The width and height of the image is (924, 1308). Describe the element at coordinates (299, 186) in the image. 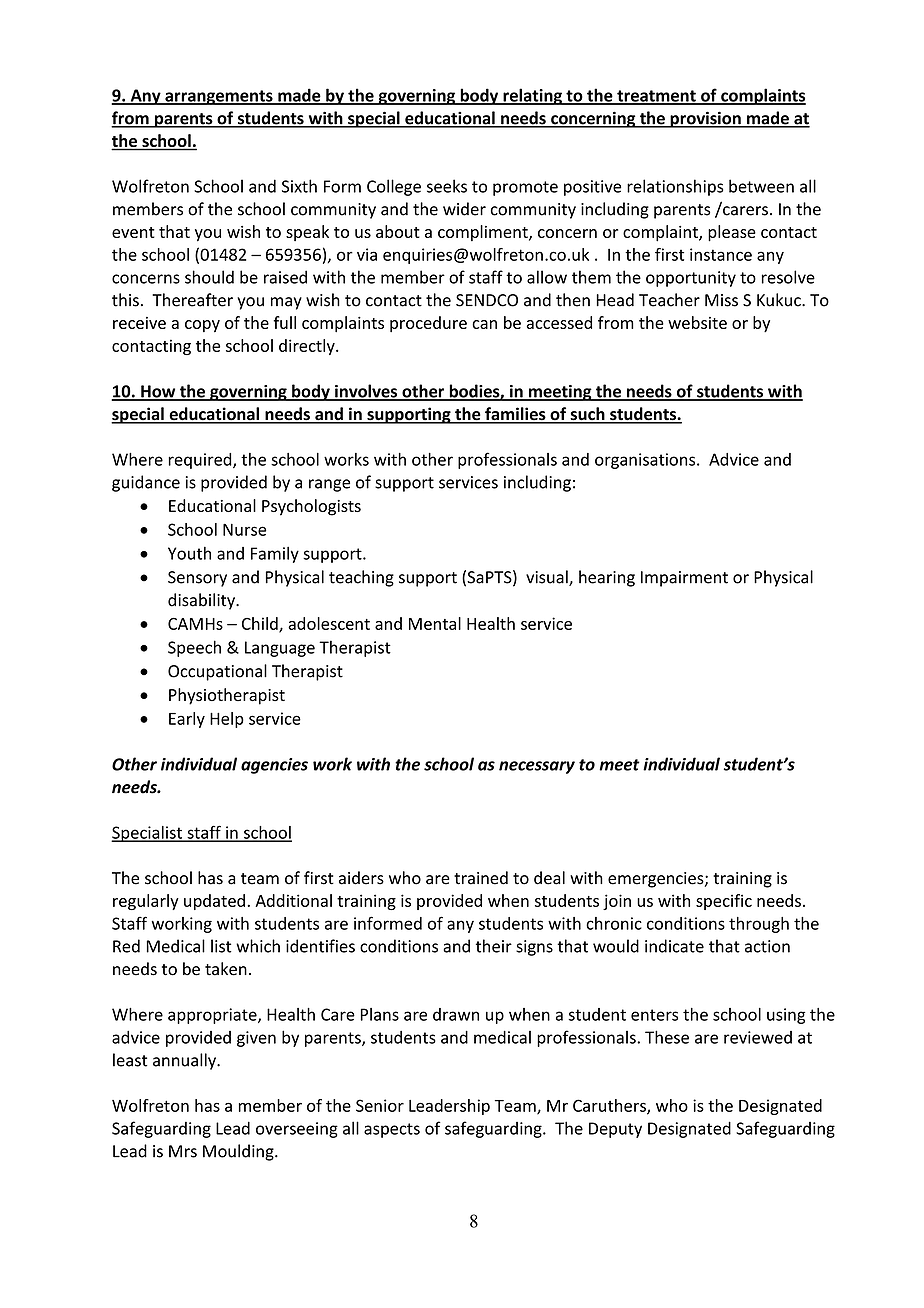

I see `Sixth` at that location.
